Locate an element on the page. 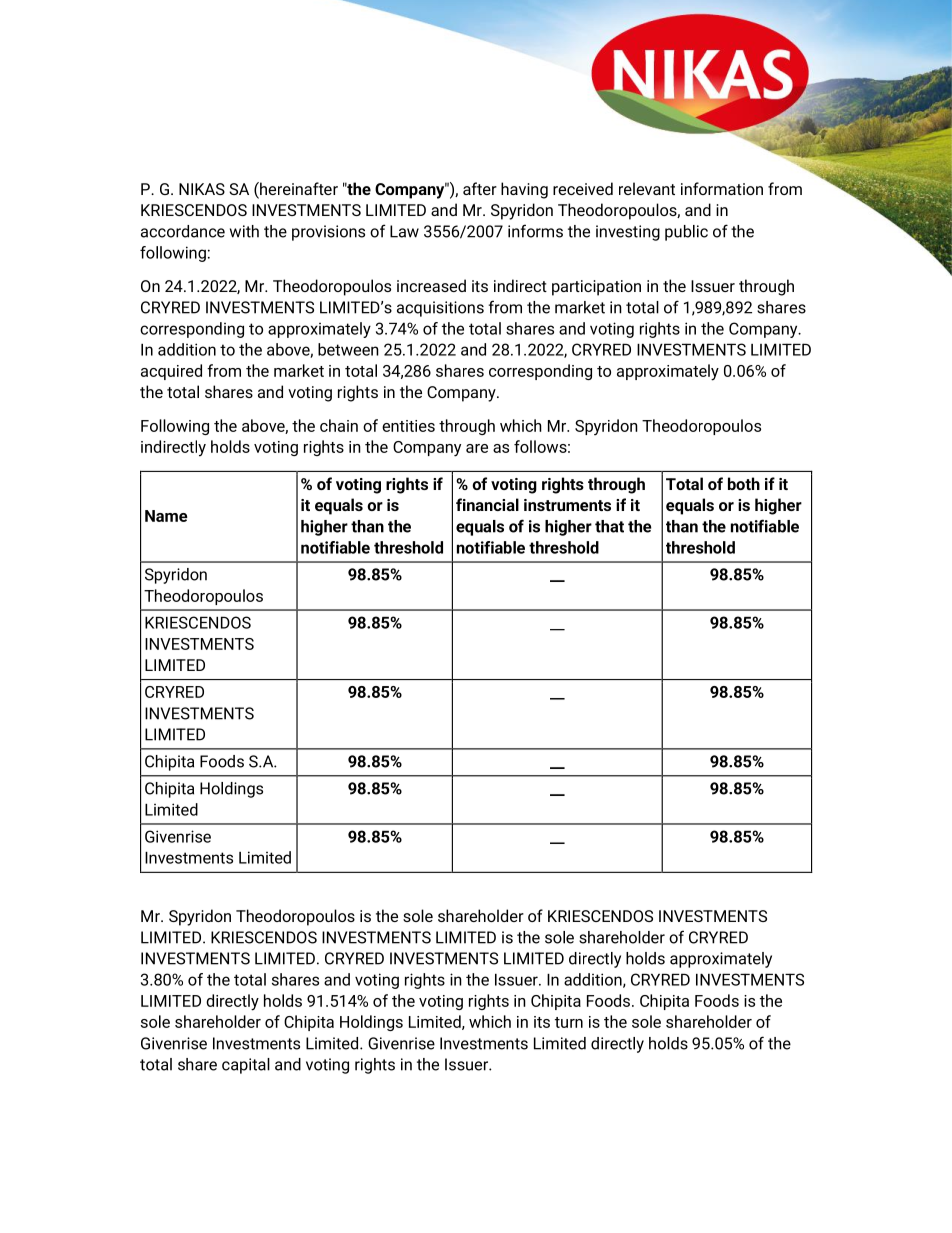 The image size is (952, 1233). capital is located at coordinates (246, 1066).
